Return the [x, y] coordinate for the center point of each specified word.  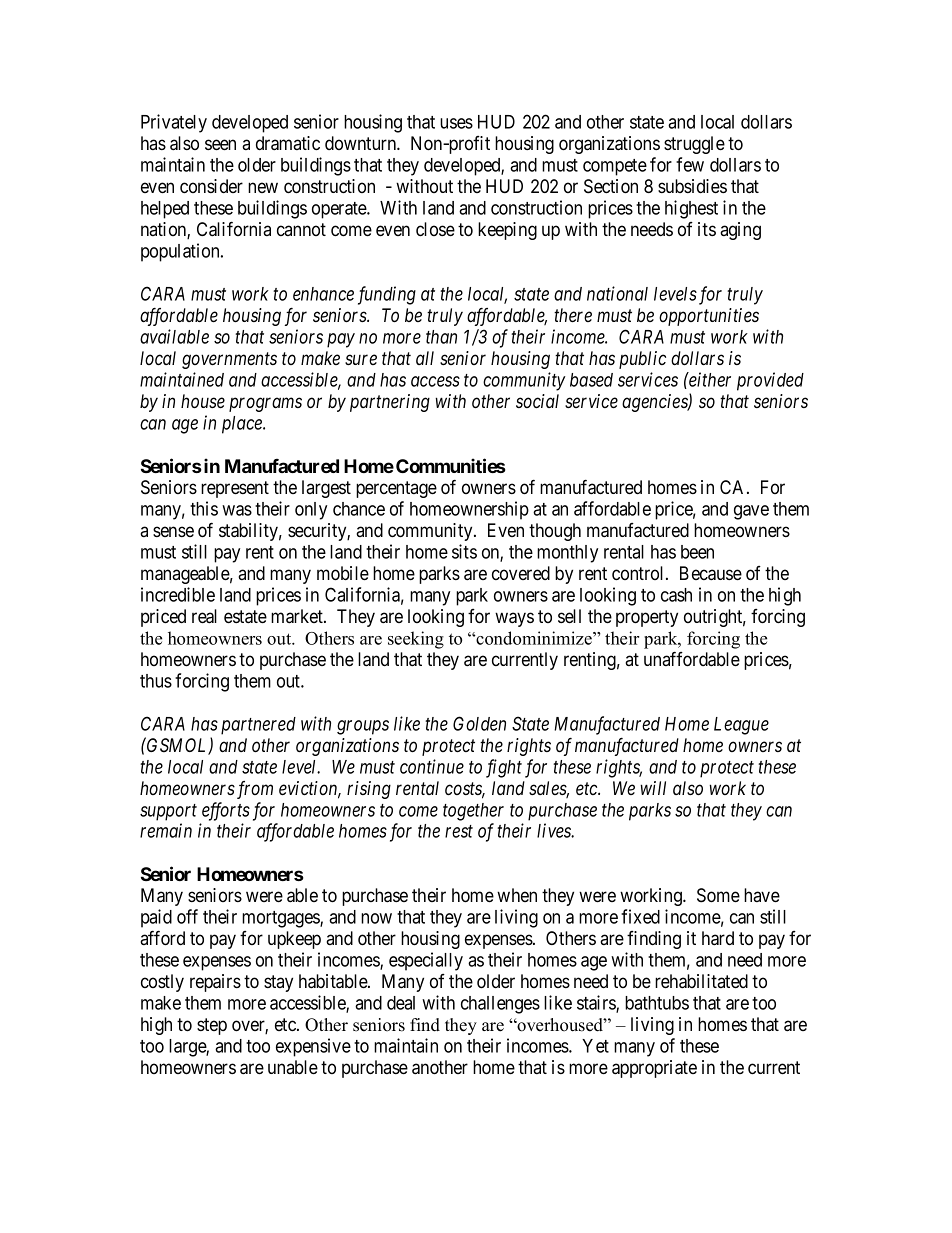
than [441, 337]
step [212, 1026]
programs [265, 405]
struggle [694, 145]
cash [676, 595]
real [204, 616]
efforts [226, 811]
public [642, 360]
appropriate [654, 1069]
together [473, 812]
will [653, 788]
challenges [500, 1005]
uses [456, 123]
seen [220, 144]
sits [464, 551]
